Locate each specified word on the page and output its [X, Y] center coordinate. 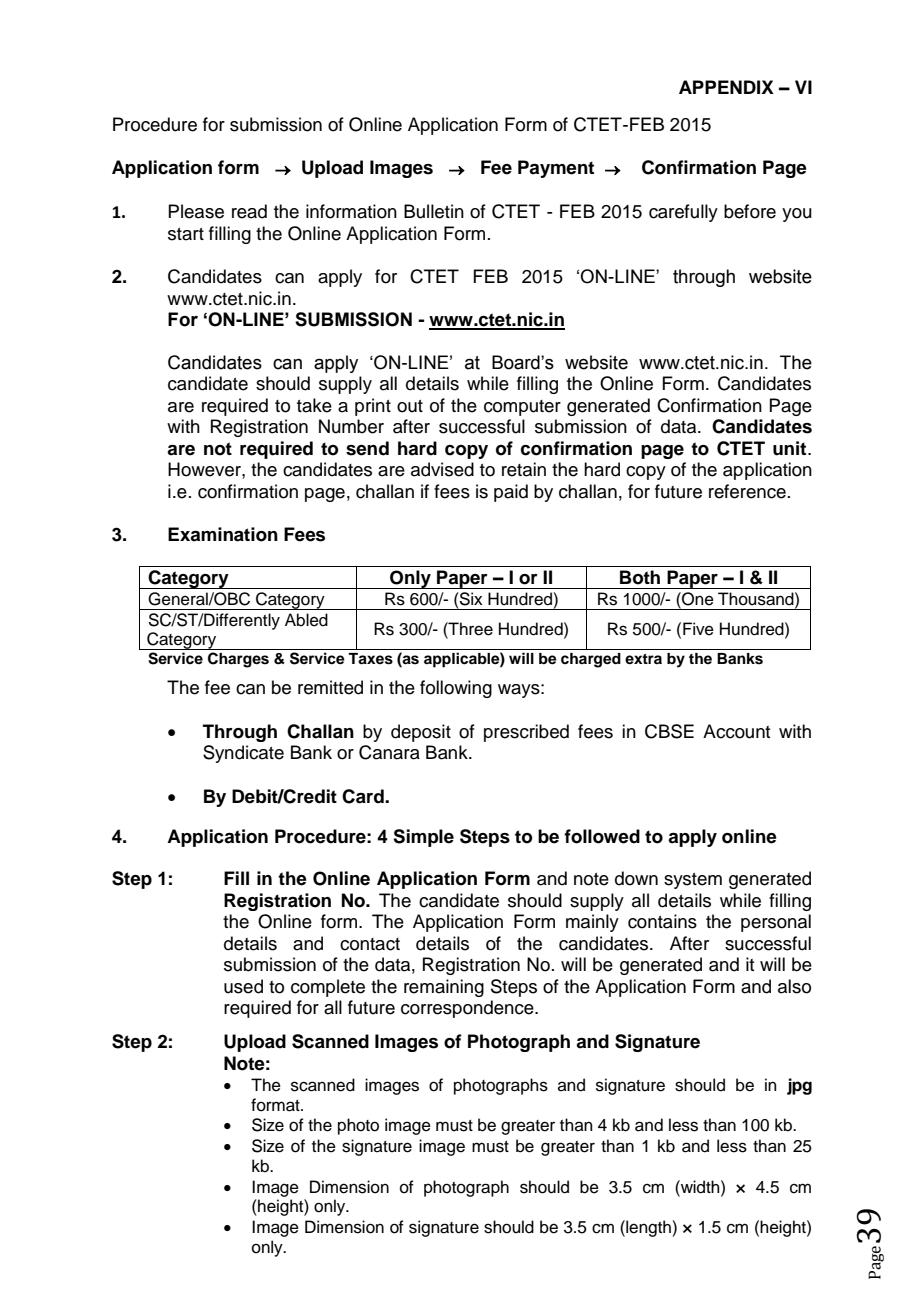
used [243, 986]
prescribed [526, 733]
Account [736, 731]
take [314, 405]
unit [791, 448]
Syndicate [243, 754]
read [249, 211]
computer [522, 408]
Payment [556, 169]
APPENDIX [726, 87]
